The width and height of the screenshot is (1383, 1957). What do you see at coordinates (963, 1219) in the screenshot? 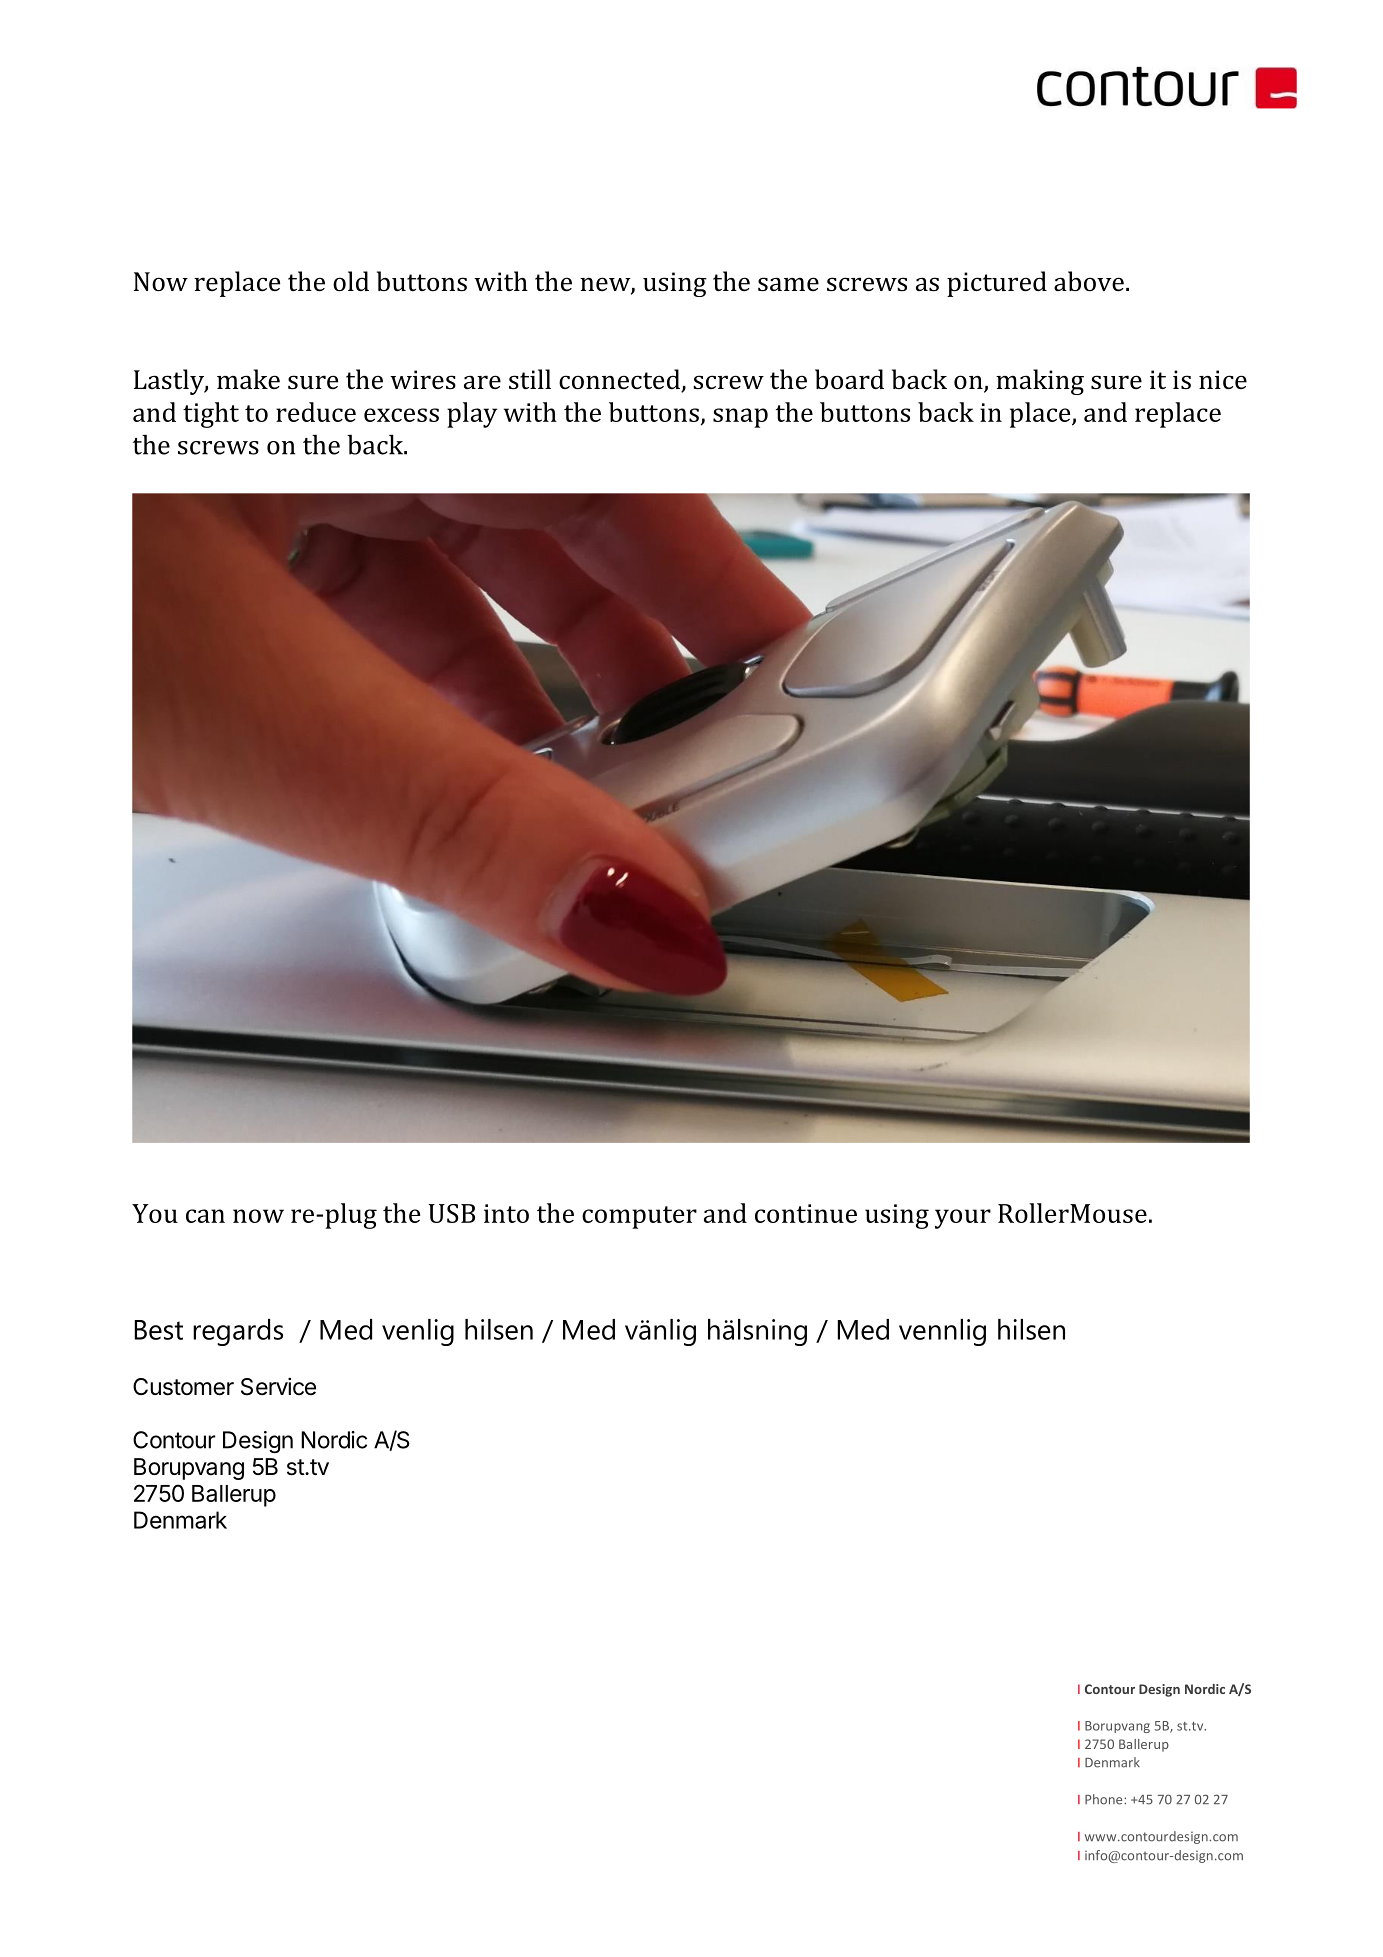
I see `your` at bounding box center [963, 1219].
